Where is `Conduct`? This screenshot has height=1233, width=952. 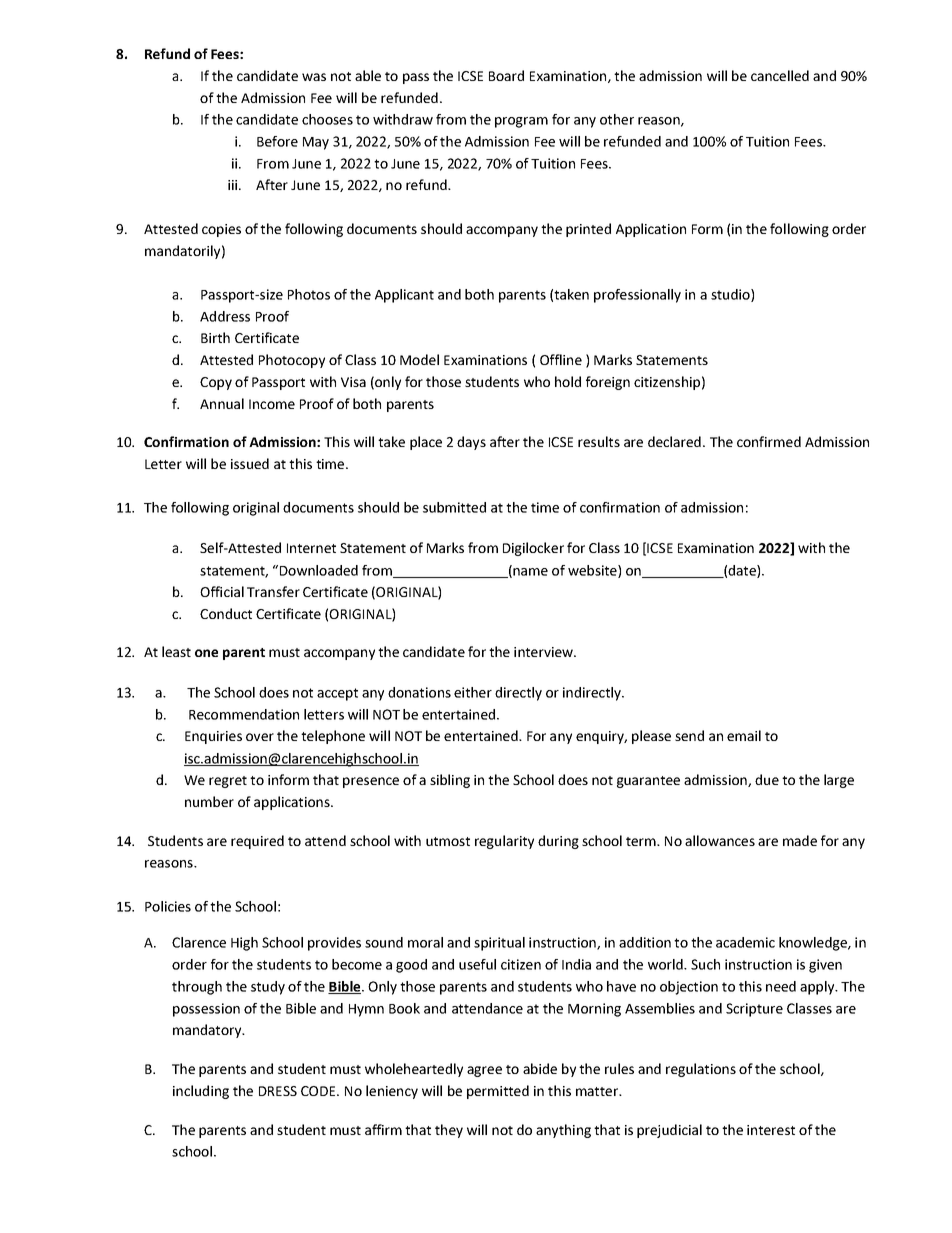 Conduct is located at coordinates (226, 613).
